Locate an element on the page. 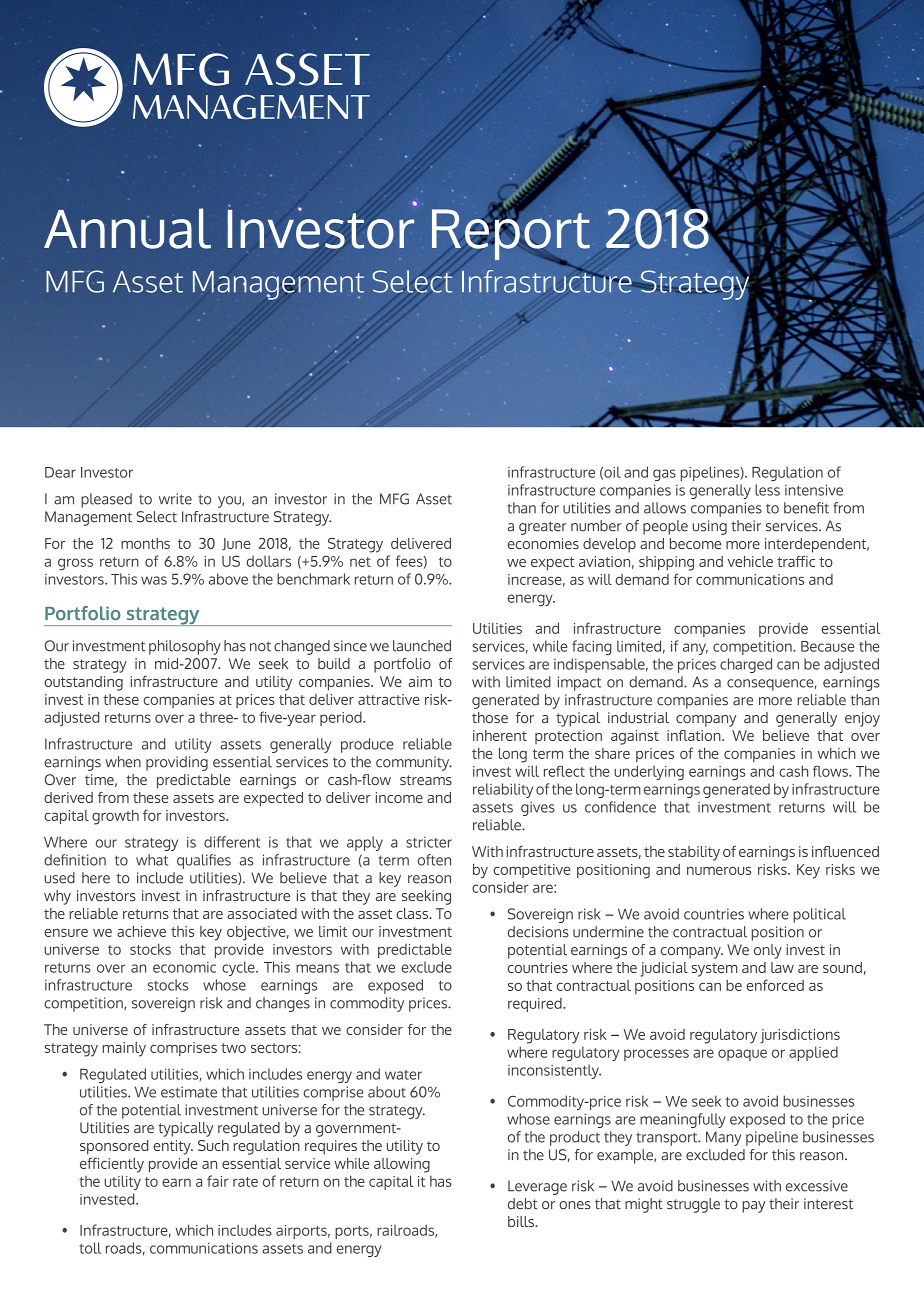 The image size is (924, 1308). gas is located at coordinates (664, 475).
